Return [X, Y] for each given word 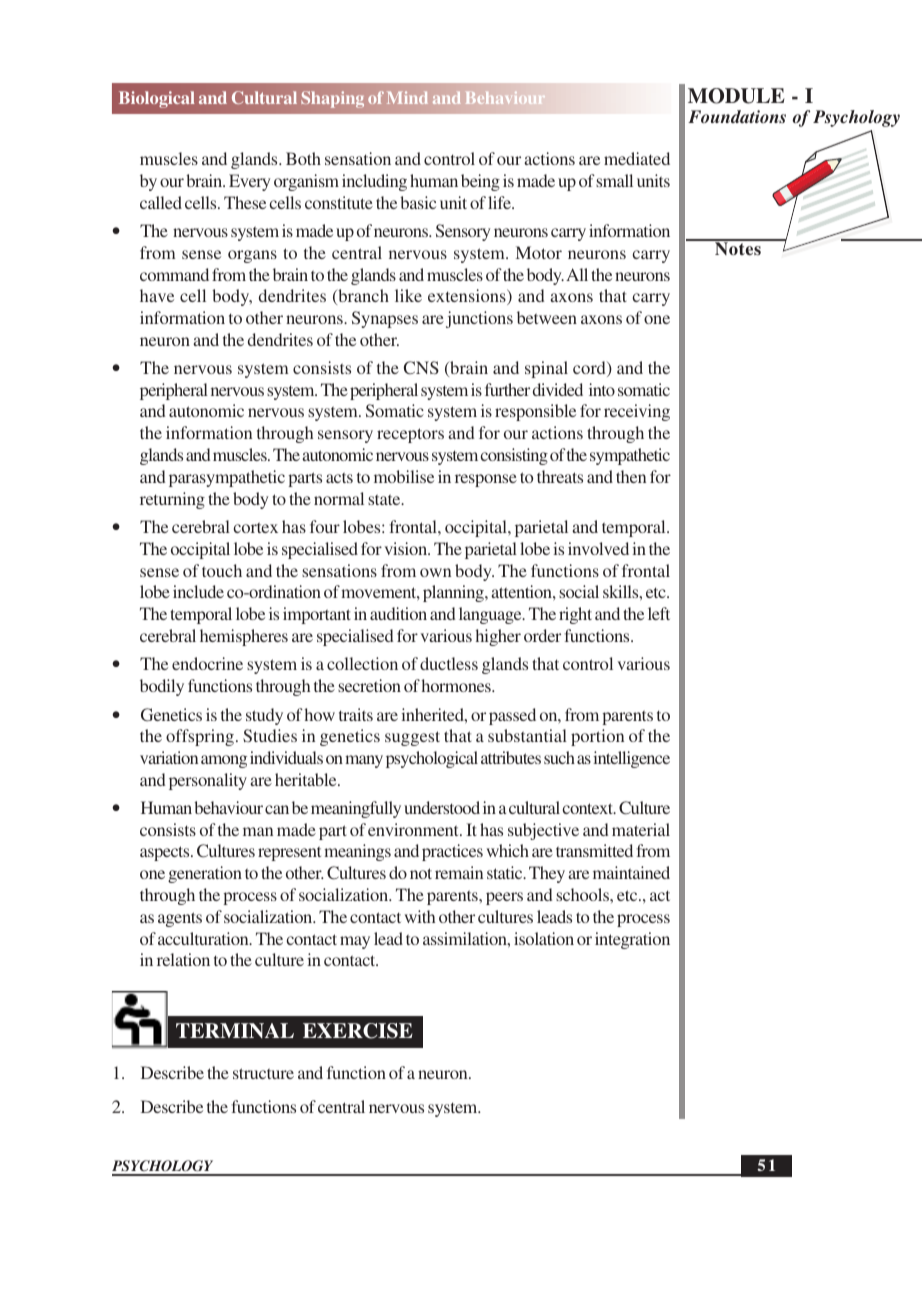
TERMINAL [235, 1030]
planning [454, 593]
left [659, 613]
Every [250, 182]
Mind [407, 97]
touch [222, 570]
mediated [637, 158]
